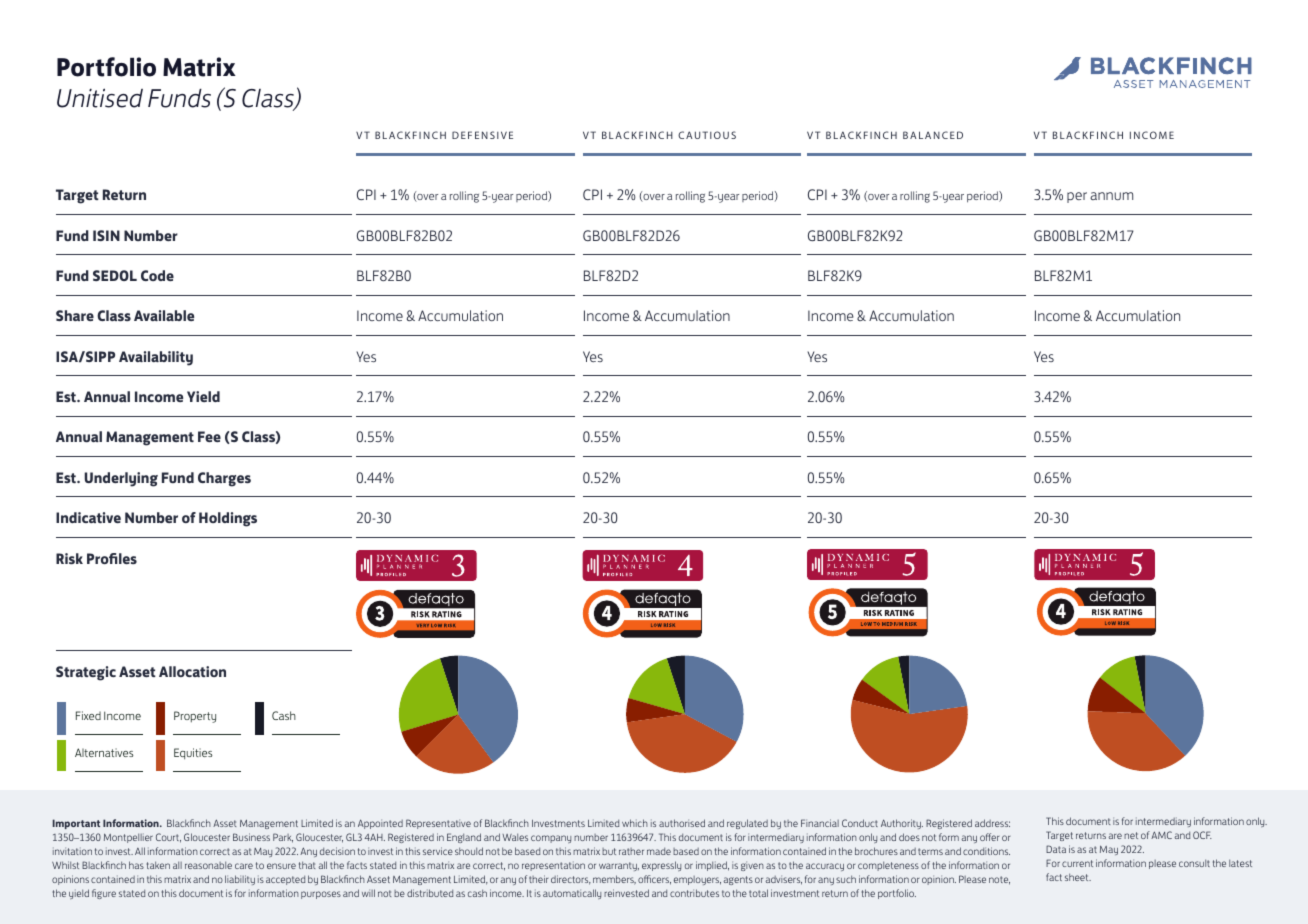  Describe the element at coordinates (707, 135) in the screenshot. I see `CAUTIOUS` at that location.
